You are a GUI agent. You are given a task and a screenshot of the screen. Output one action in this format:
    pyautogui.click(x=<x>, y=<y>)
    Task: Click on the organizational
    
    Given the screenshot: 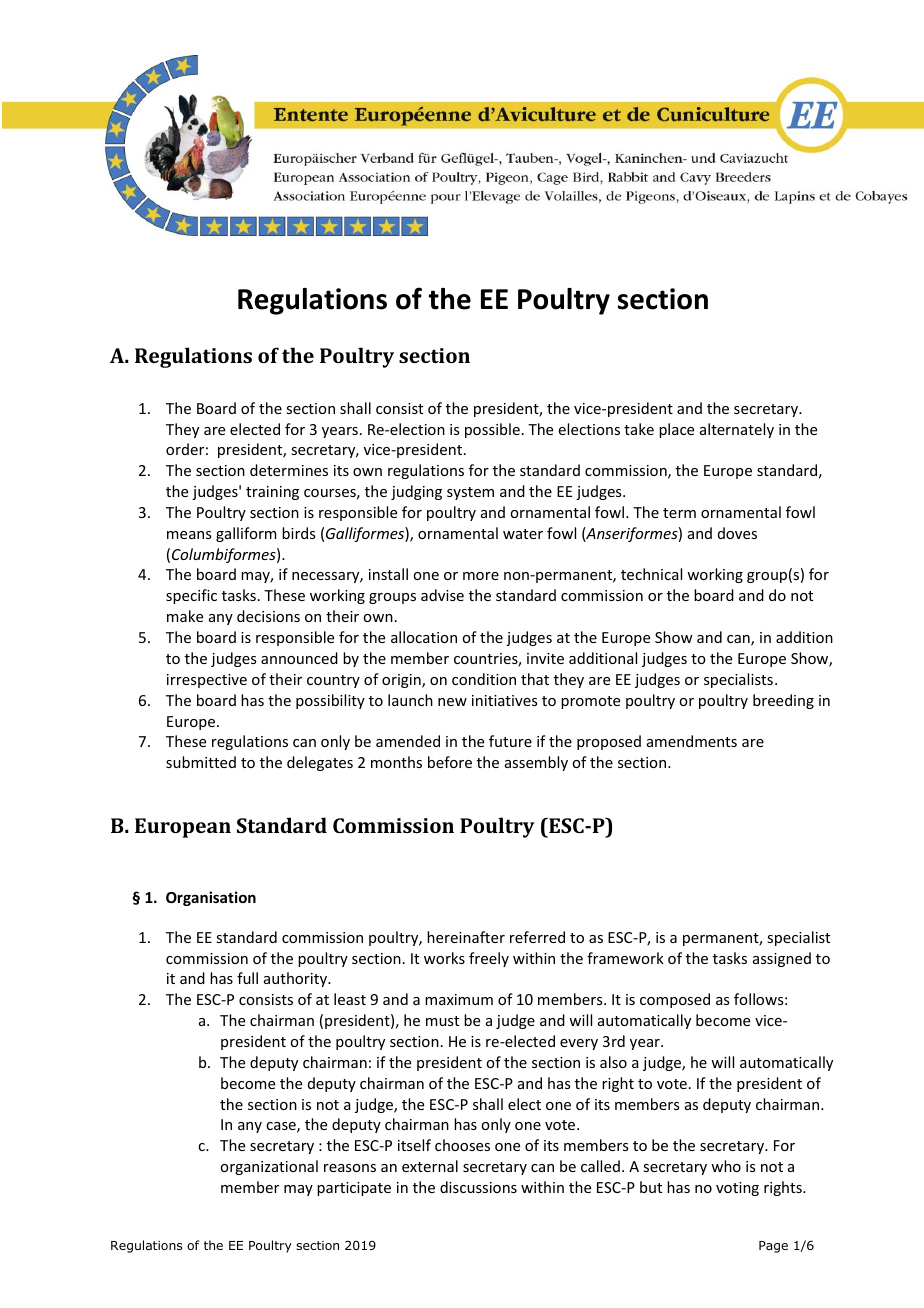 What is the action you would take?
    pyautogui.click(x=269, y=1167)
